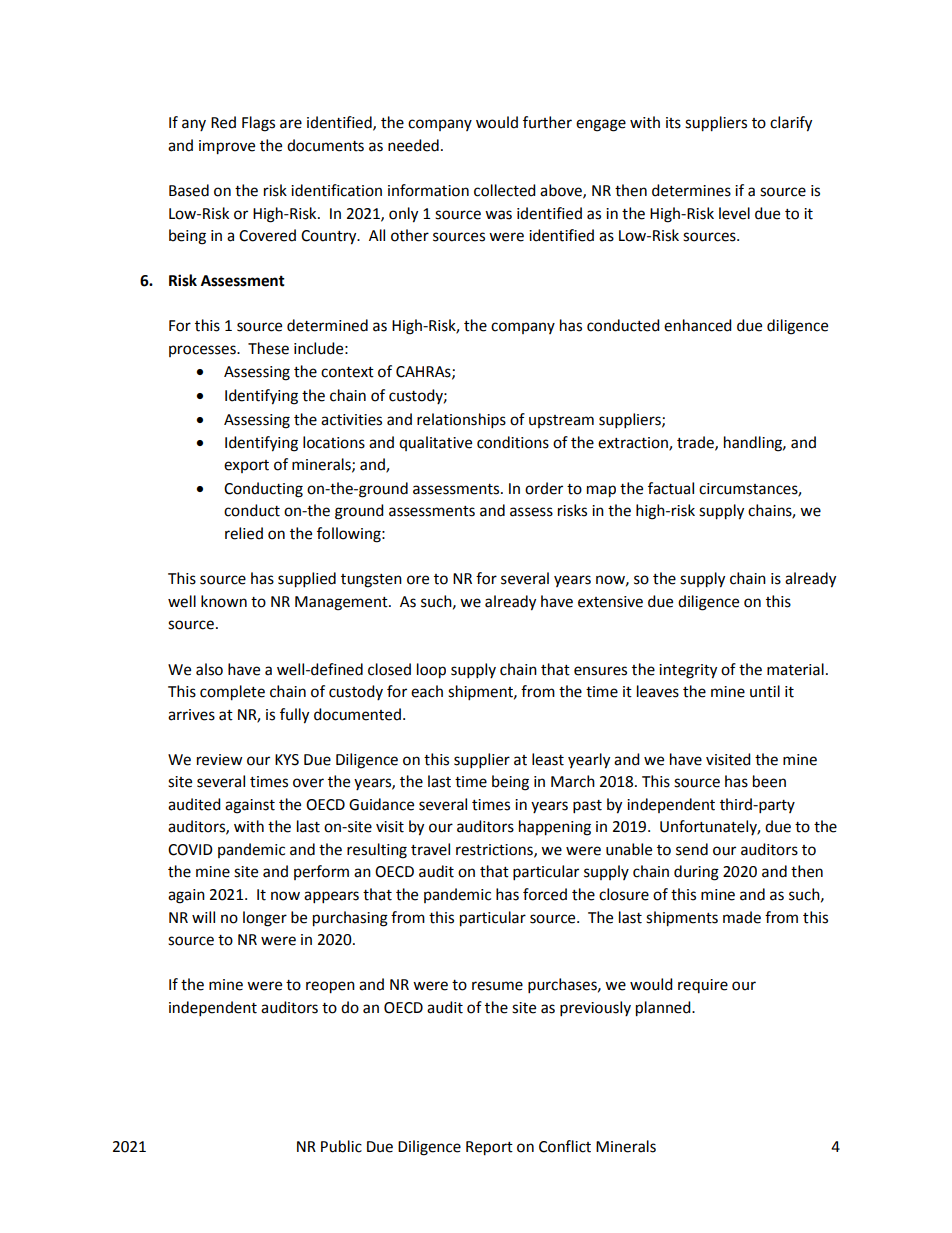 The width and height of the page is (952, 1233). What do you see at coordinates (548, 759) in the page?
I see `least` at bounding box center [548, 759].
